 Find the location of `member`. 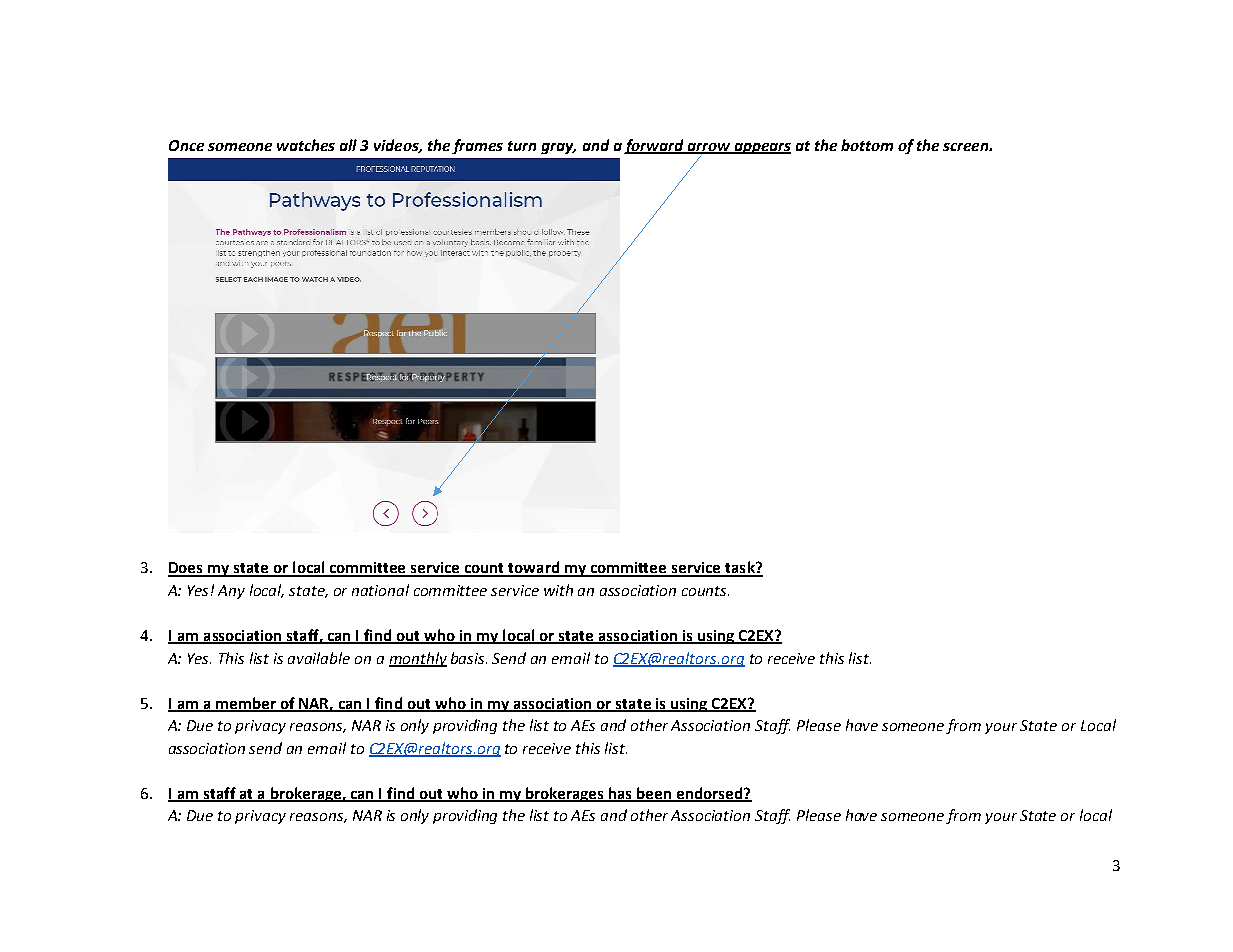

member is located at coordinates (246, 704).
